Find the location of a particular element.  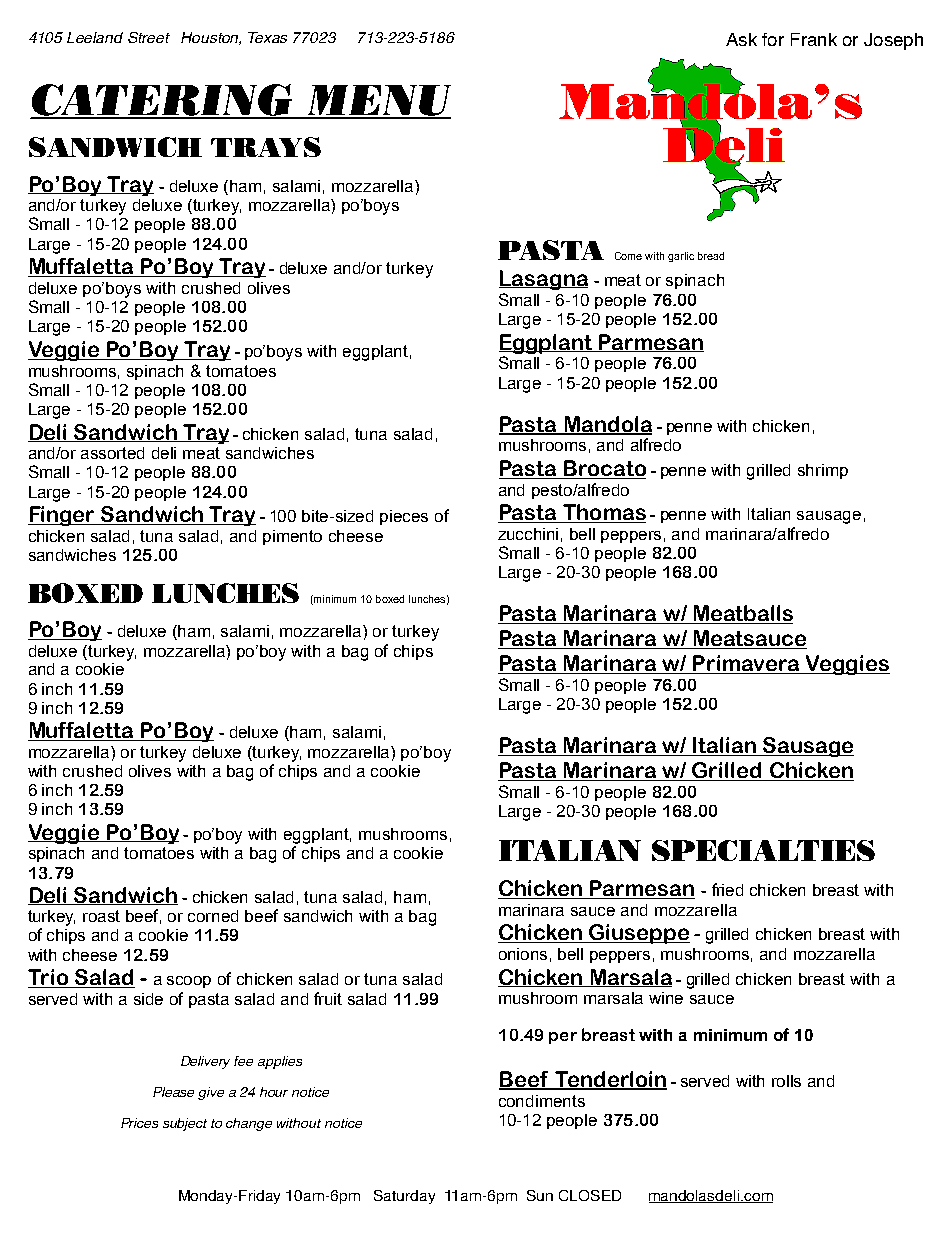

for is located at coordinates (773, 39).
